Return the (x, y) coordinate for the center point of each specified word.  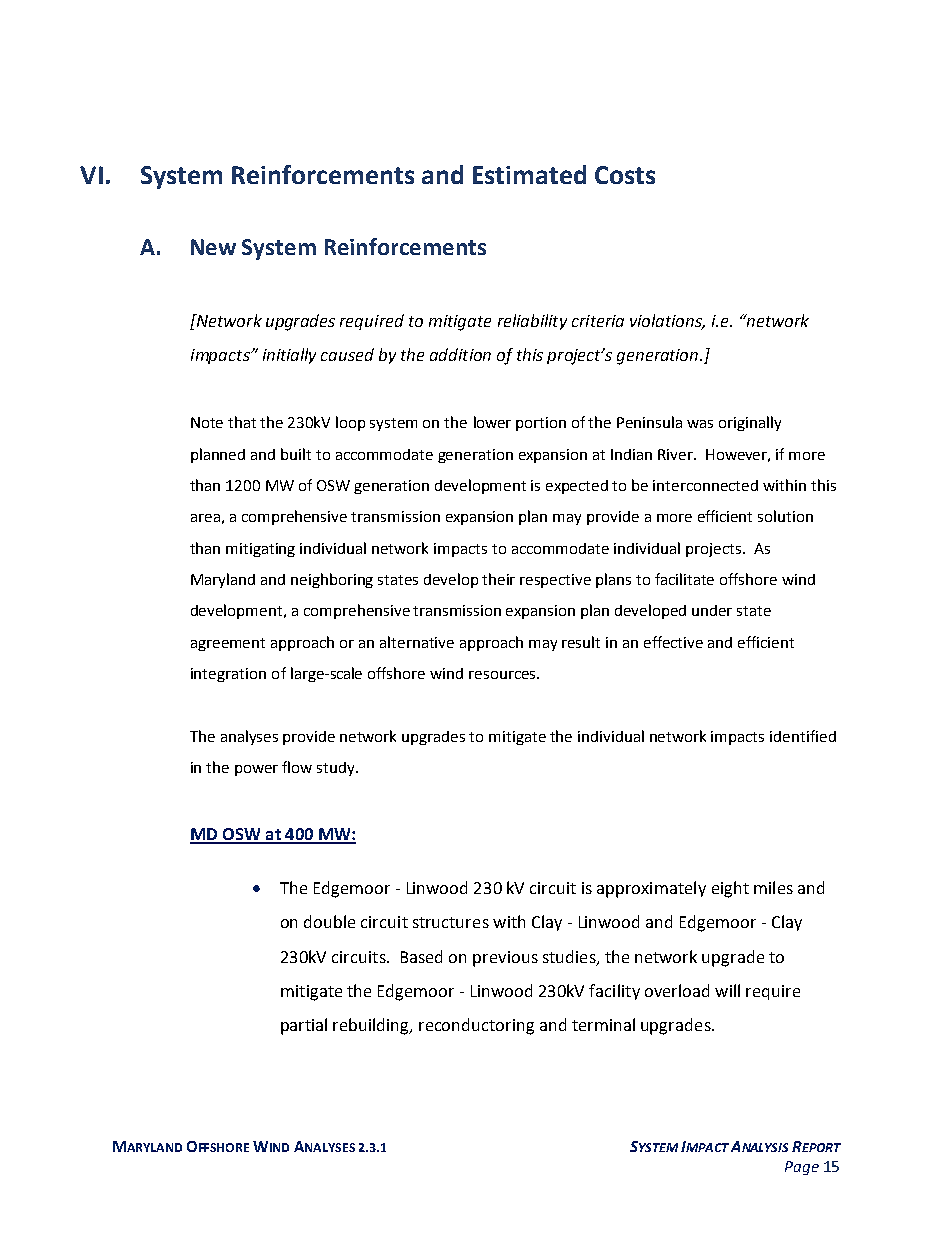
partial (304, 1026)
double (329, 921)
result (581, 642)
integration (228, 675)
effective (673, 642)
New (213, 247)
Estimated (529, 174)
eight (730, 889)
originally (750, 423)
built (296, 454)
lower (492, 422)
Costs (625, 175)
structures (451, 922)
